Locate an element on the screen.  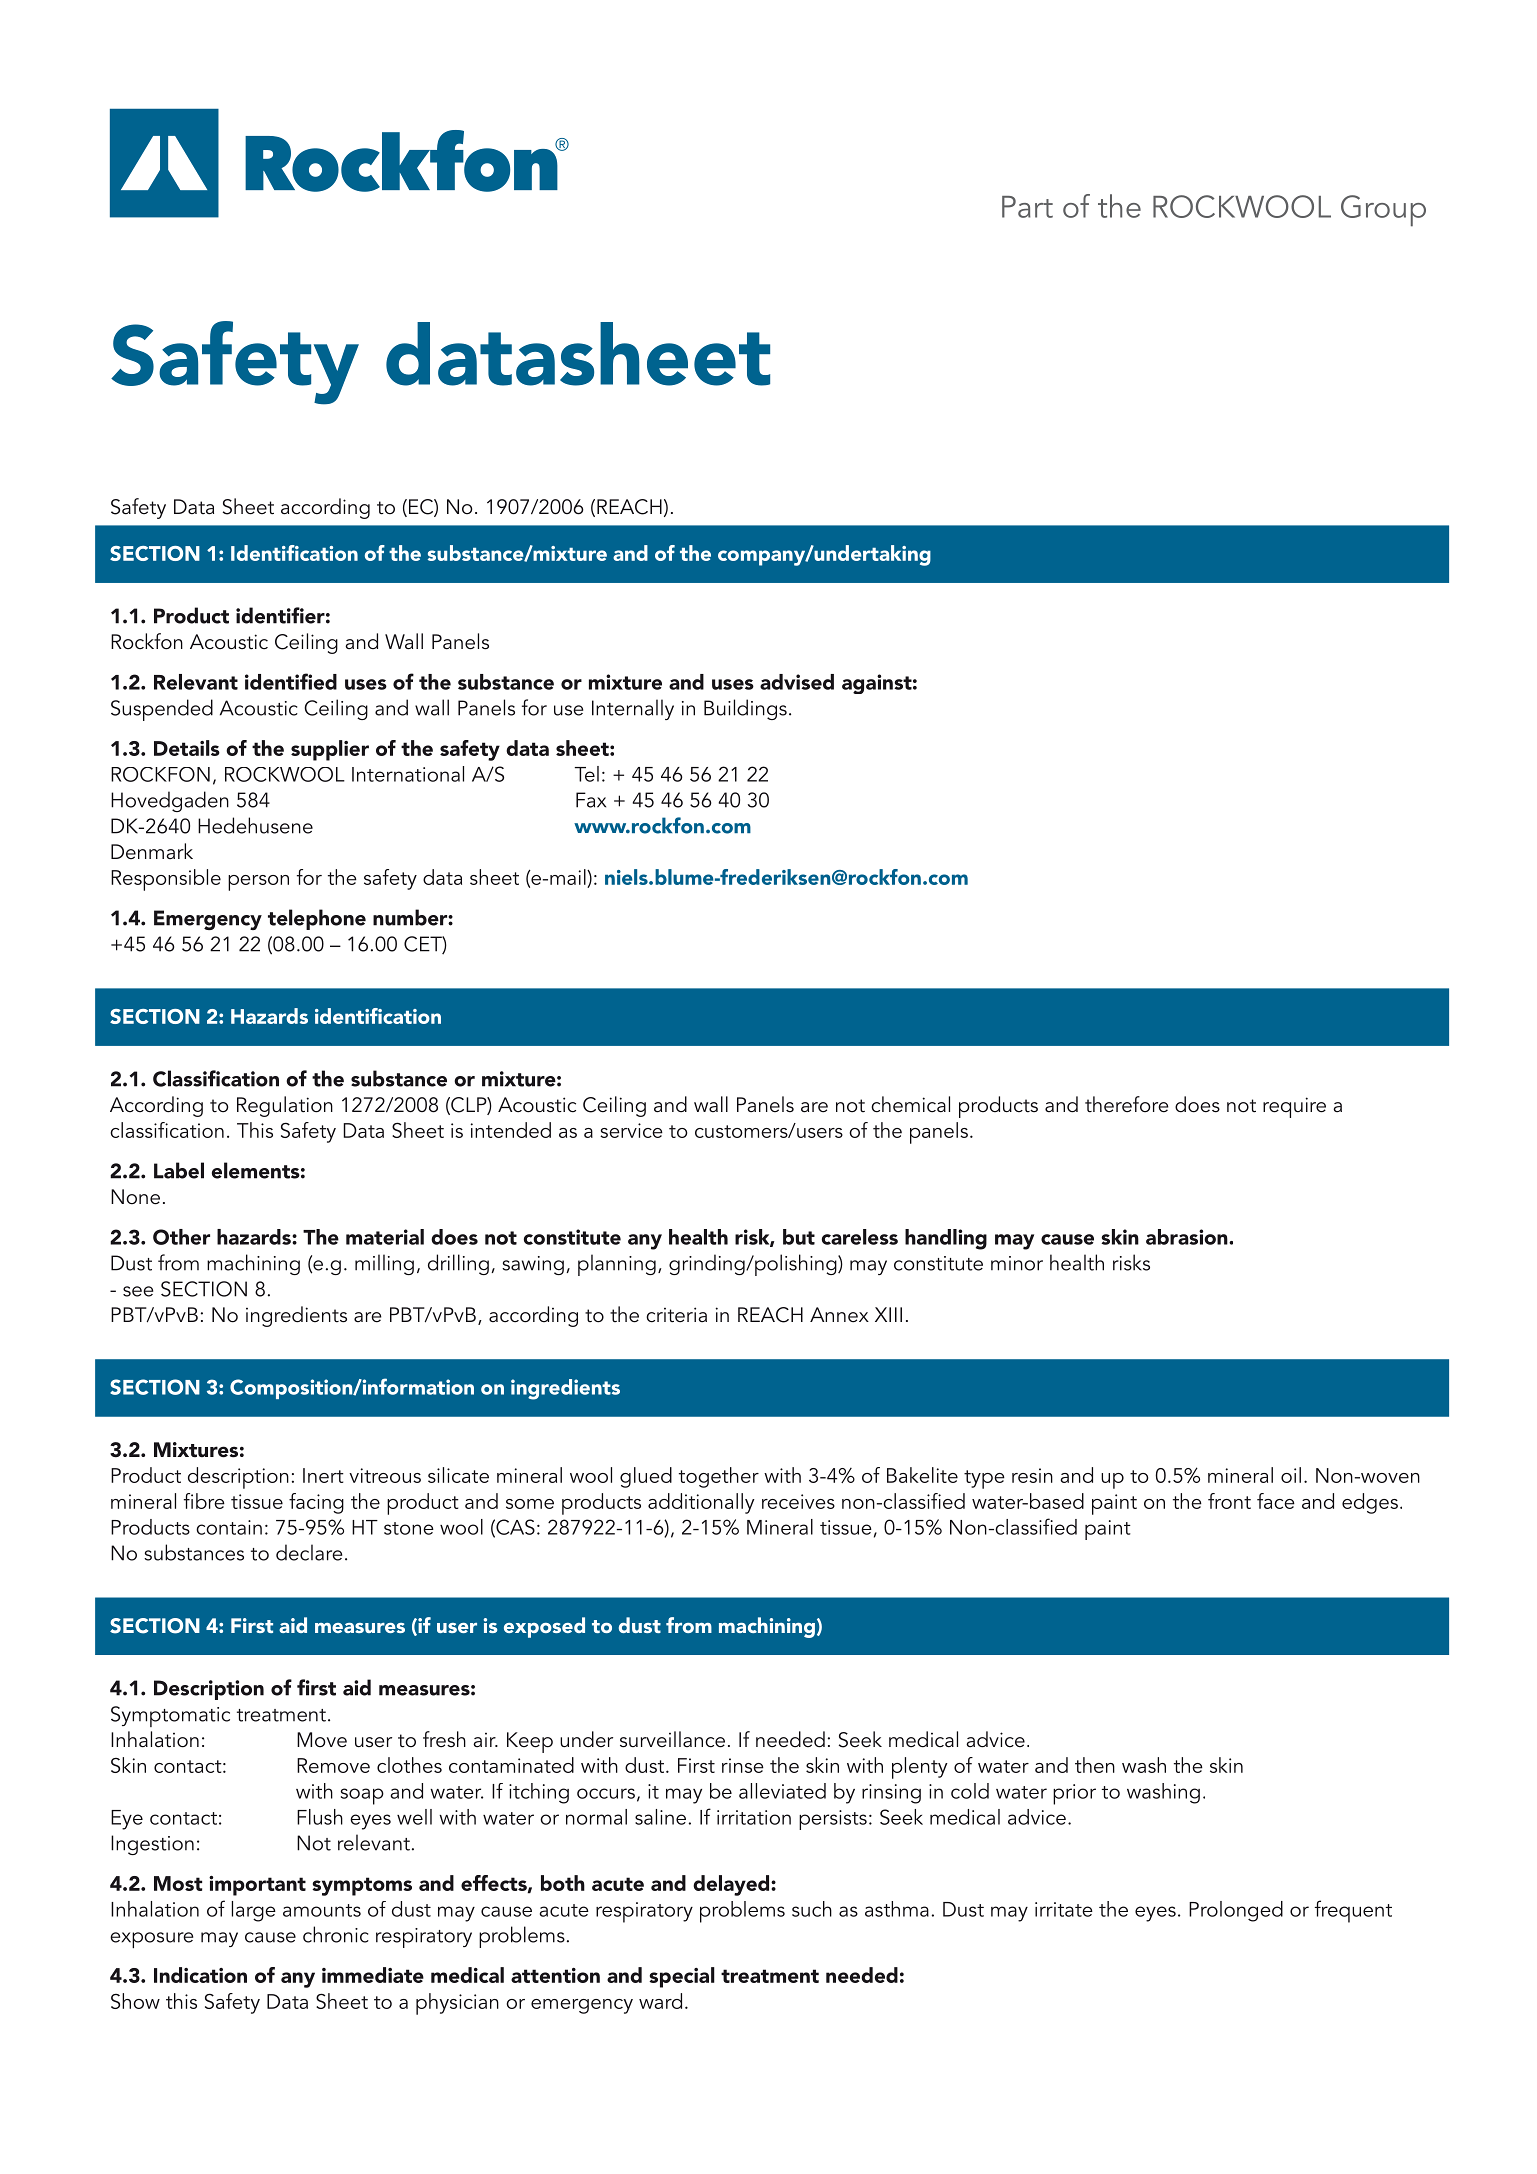
Group is located at coordinates (1383, 211).
